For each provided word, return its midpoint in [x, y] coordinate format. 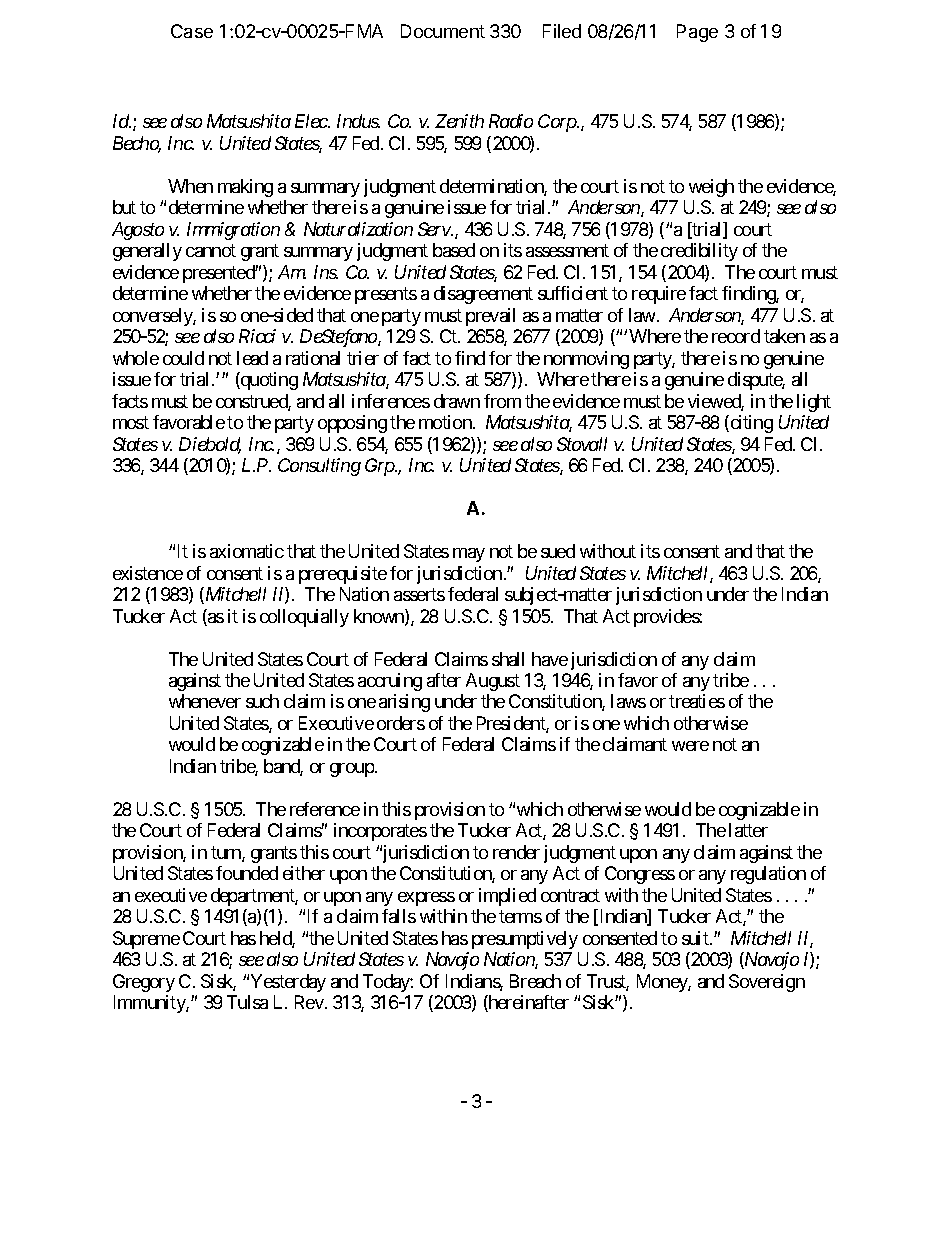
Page [697, 33]
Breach [535, 981]
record [736, 336]
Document [443, 31]
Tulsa [247, 1002]
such [262, 701]
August [493, 682]
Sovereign [767, 983]
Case [192, 31]
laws [628, 701]
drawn [457, 401]
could [183, 358]
